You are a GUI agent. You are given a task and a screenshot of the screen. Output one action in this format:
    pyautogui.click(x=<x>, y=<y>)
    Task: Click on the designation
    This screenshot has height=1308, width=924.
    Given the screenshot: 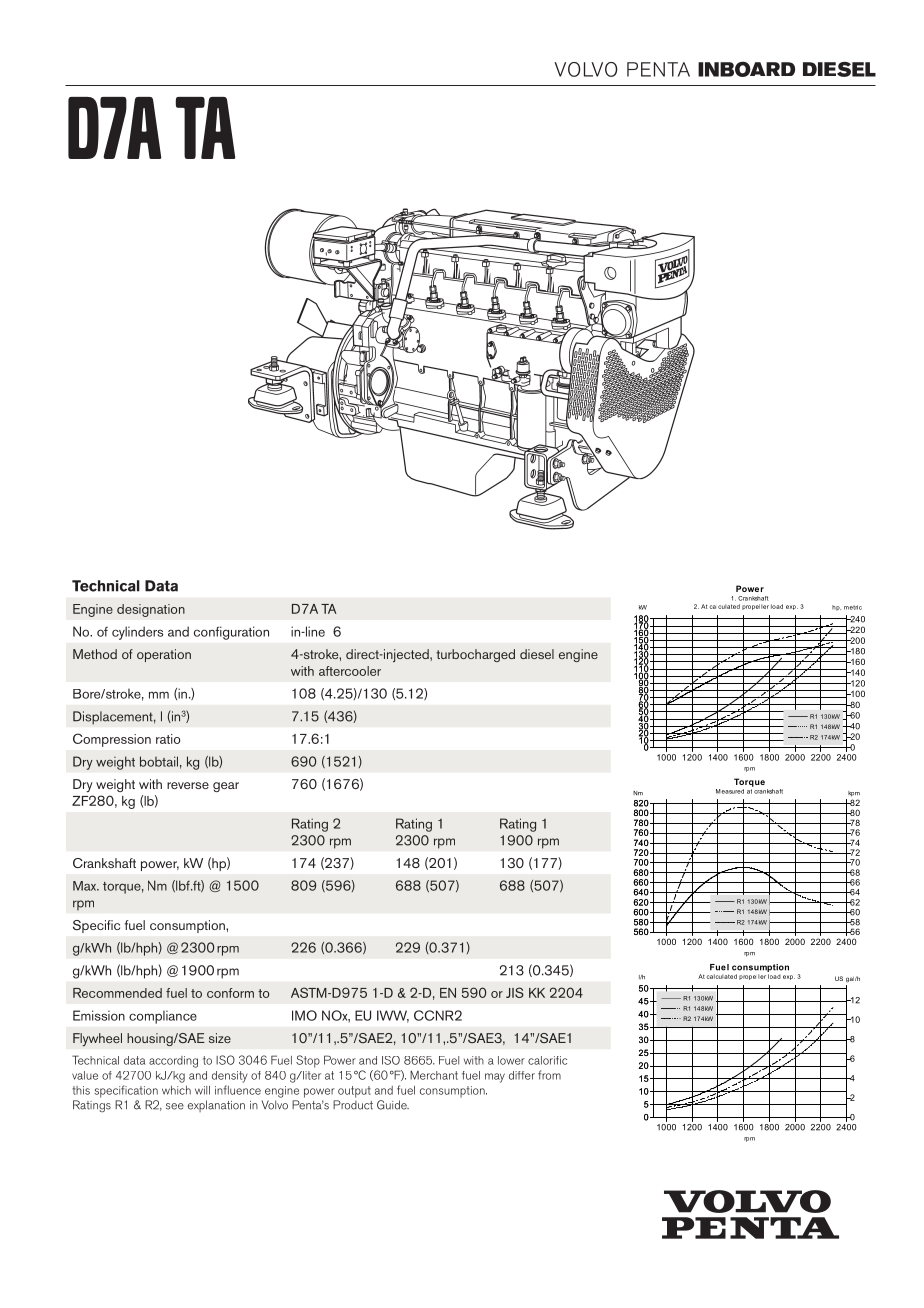 What is the action you would take?
    pyautogui.click(x=151, y=610)
